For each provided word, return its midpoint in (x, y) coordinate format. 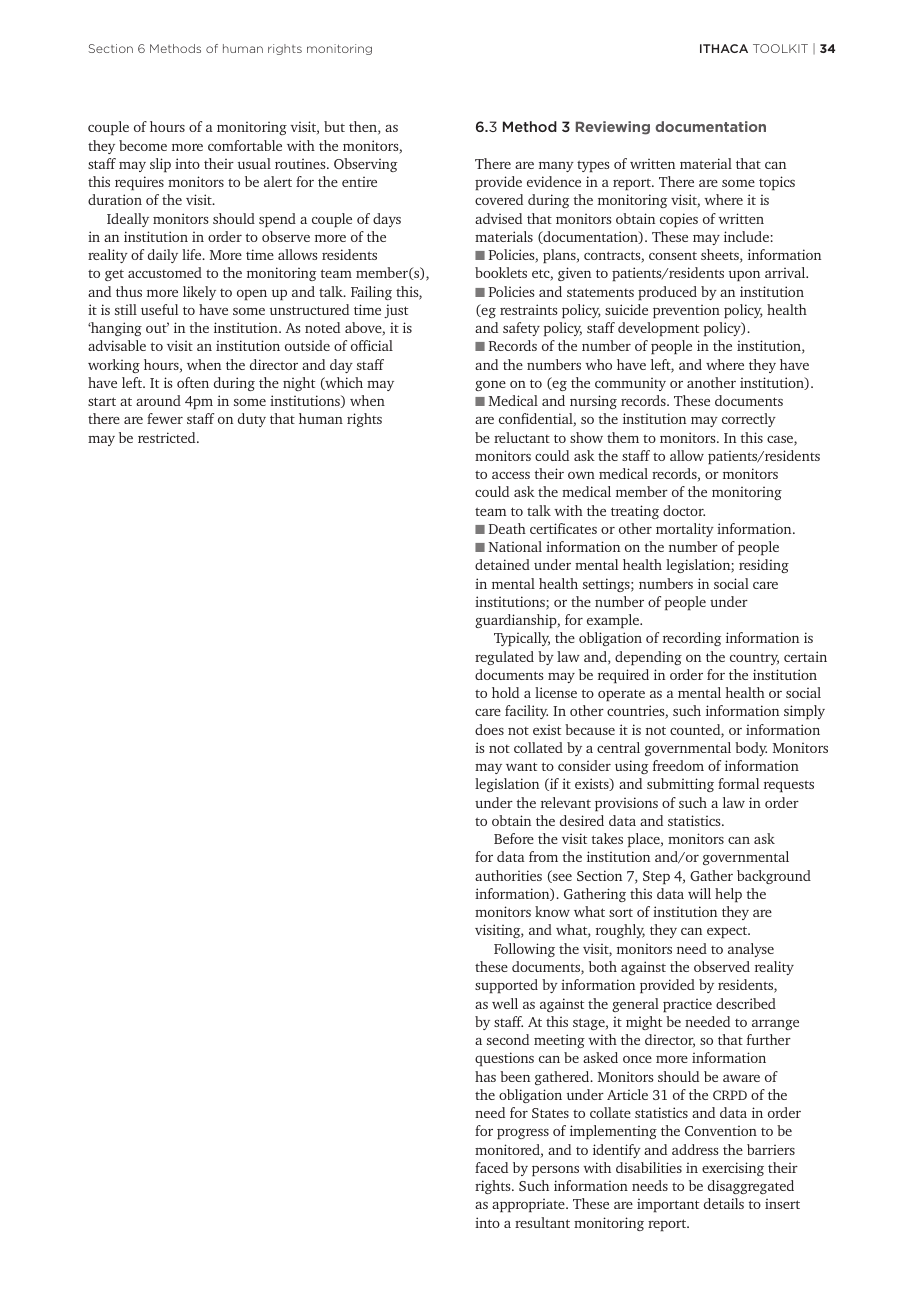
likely (199, 293)
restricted (168, 437)
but (334, 126)
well (505, 1003)
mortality (685, 530)
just (396, 311)
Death (507, 528)
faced (491, 1167)
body (751, 749)
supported (506, 986)
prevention (686, 311)
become (143, 145)
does (489, 729)
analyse (751, 950)
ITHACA (724, 48)
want (521, 766)
